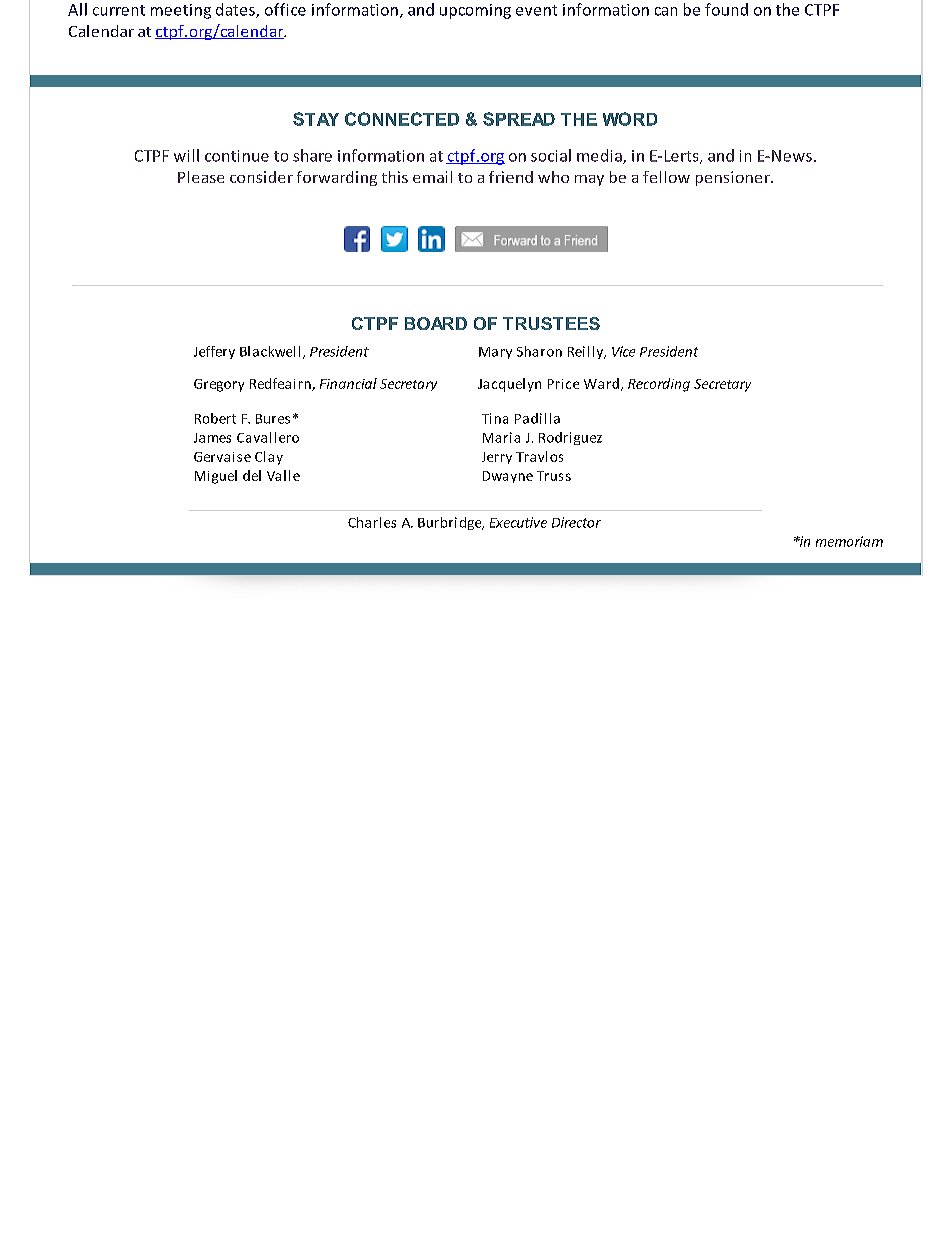  Describe the element at coordinates (475, 11) in the screenshot. I see `upcoming` at that location.
